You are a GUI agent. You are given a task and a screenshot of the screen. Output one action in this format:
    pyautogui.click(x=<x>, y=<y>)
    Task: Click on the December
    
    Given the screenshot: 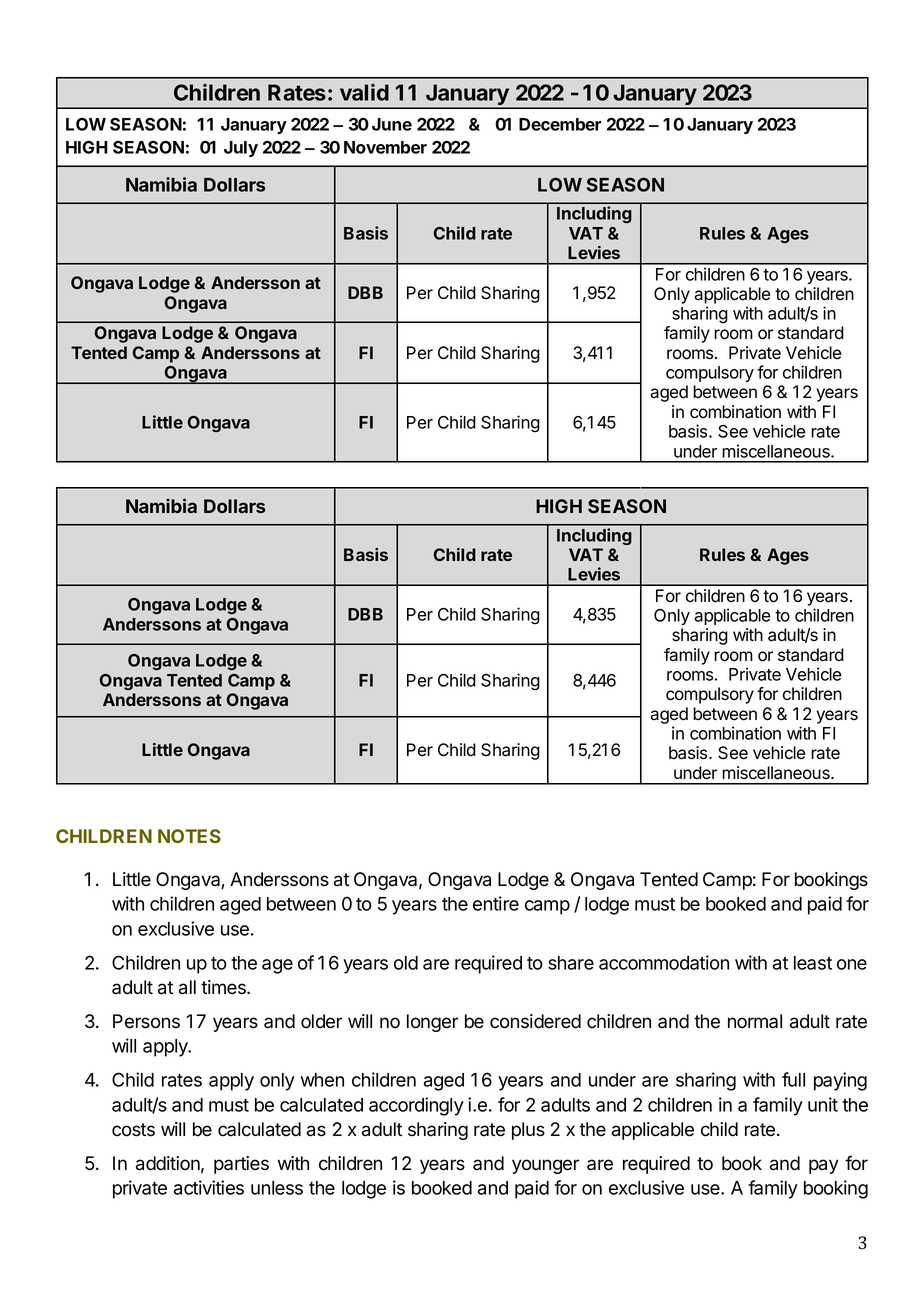 What is the action you would take?
    pyautogui.click(x=560, y=124)
